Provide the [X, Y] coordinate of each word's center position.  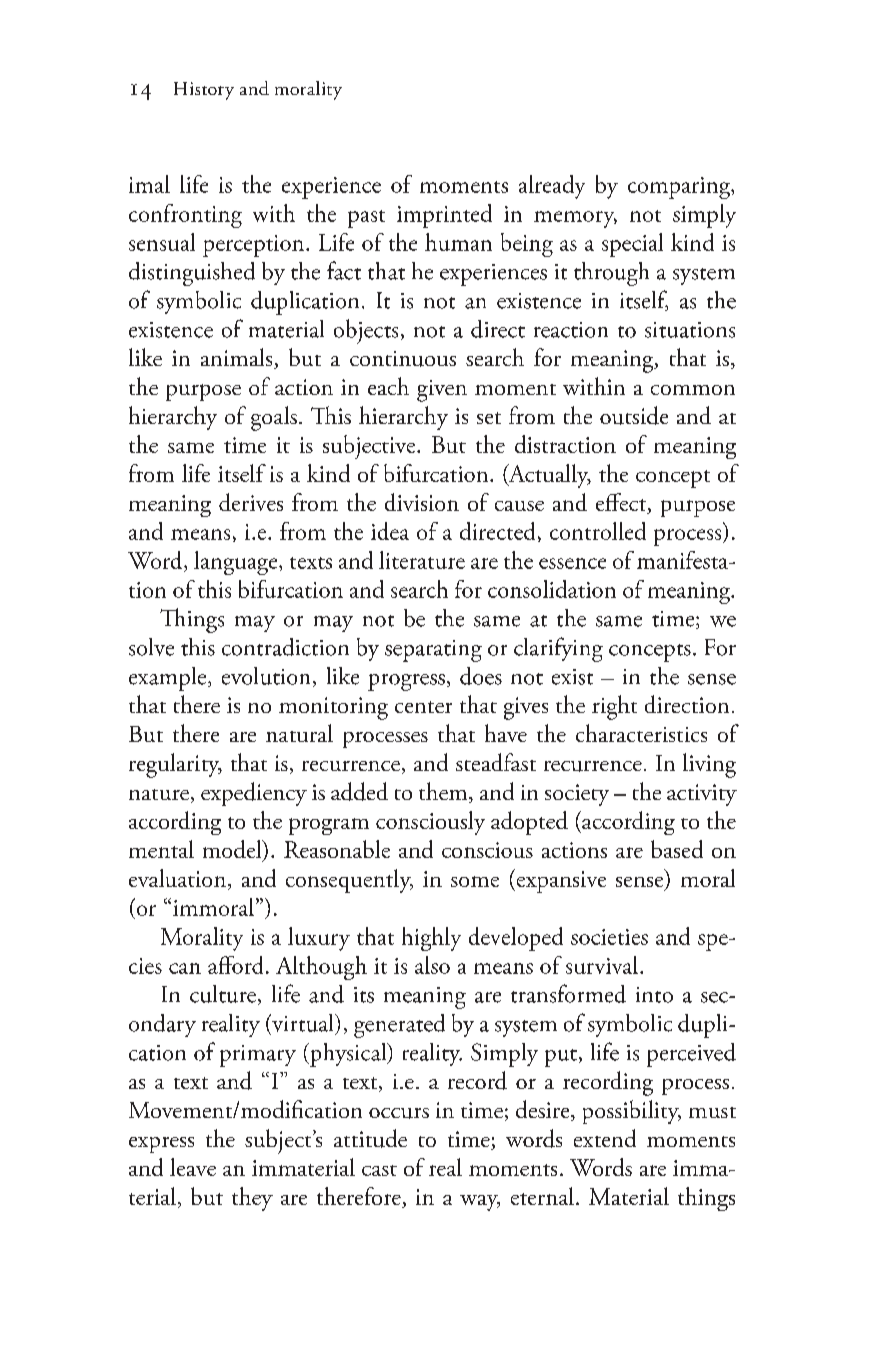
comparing [680, 188]
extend [605, 1138]
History [204, 91]
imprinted [444, 216]
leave [193, 1167]
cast [379, 1170]
